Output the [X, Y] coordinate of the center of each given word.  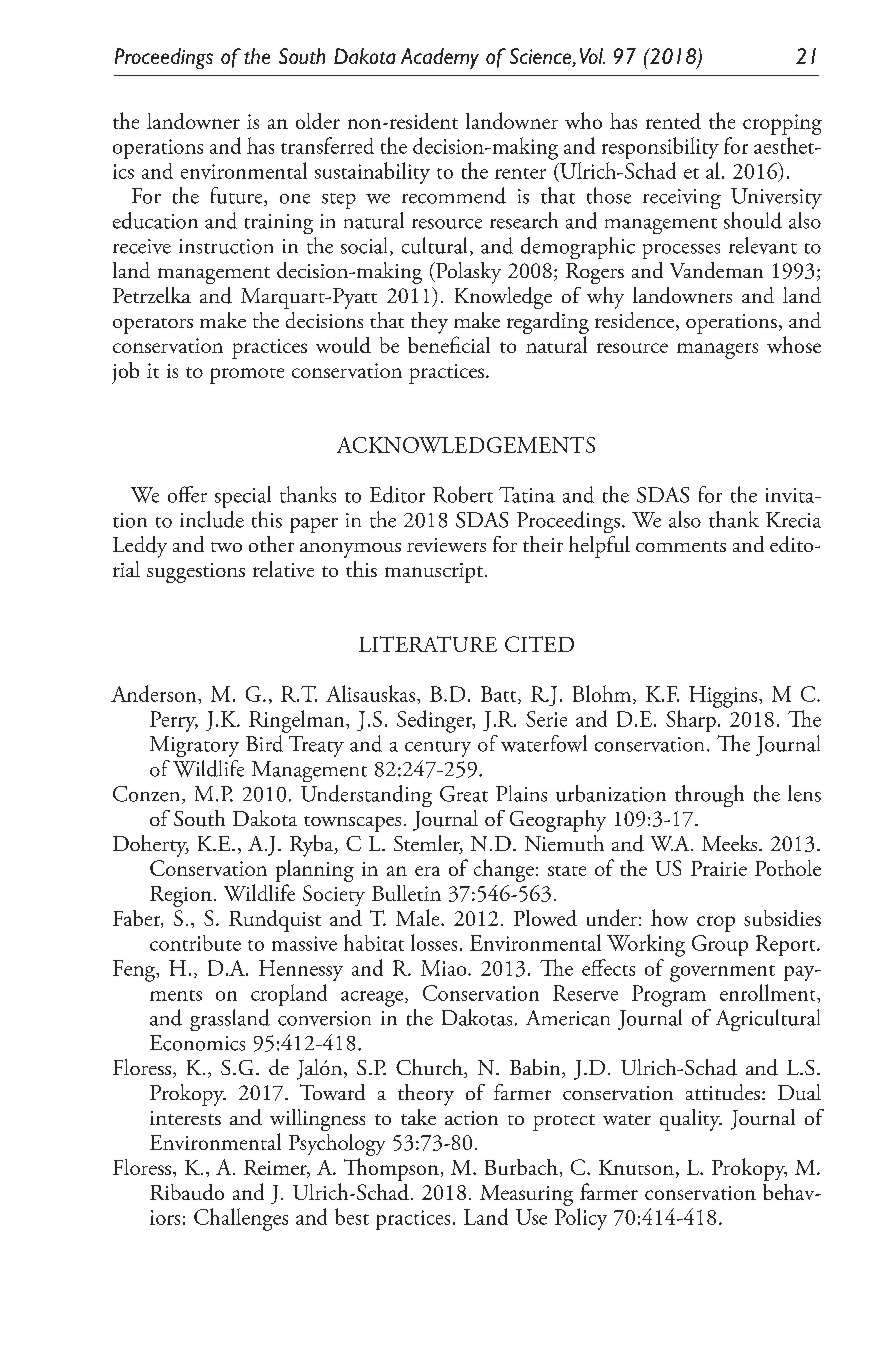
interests [185, 1118]
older [318, 121]
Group [720, 945]
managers [717, 351]
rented [673, 121]
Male [419, 917]
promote [247, 376]
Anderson [155, 693]
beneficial [449, 344]
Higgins [724, 697]
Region [181, 896]
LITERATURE [428, 644]
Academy [440, 58]
